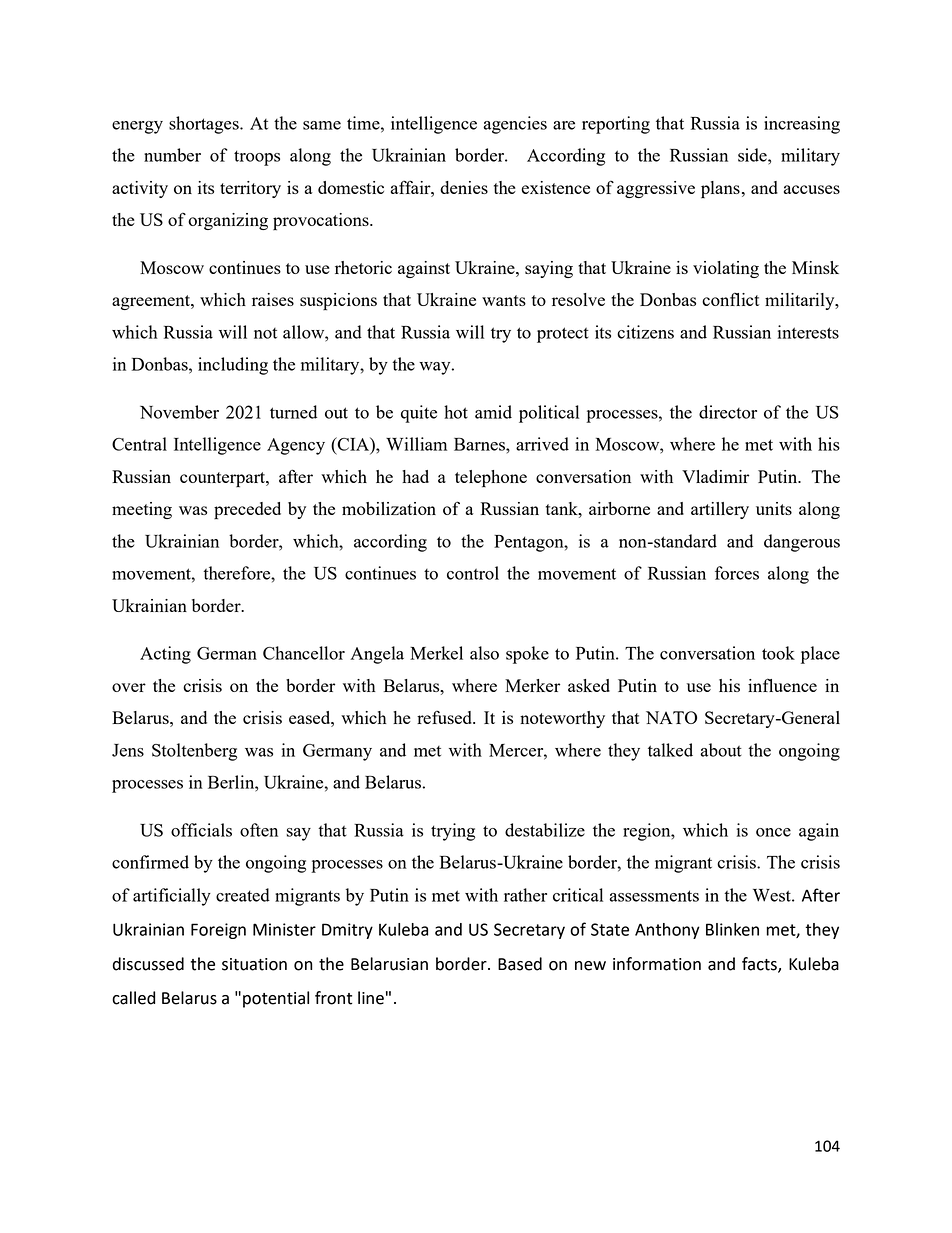 The width and height of the screenshot is (952, 1233). I want to click on control, so click(473, 573).
